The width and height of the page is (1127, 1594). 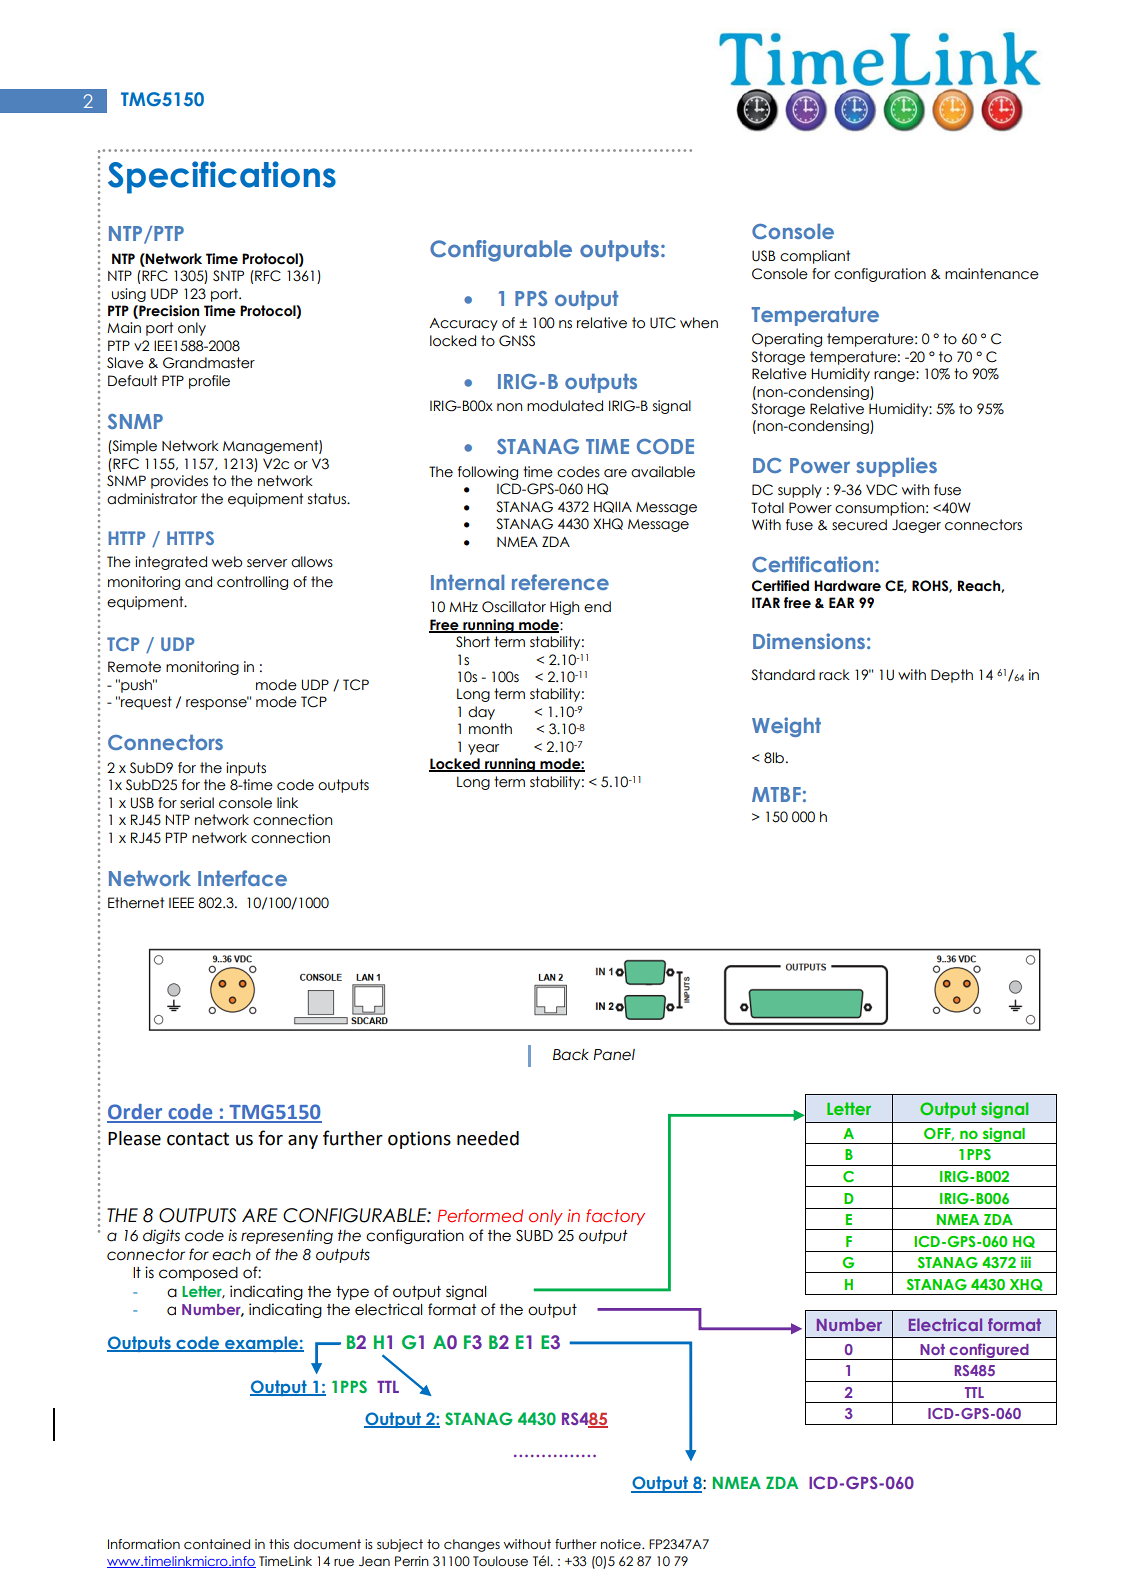 What do you see at coordinates (815, 257) in the page?
I see `compliant` at bounding box center [815, 257].
